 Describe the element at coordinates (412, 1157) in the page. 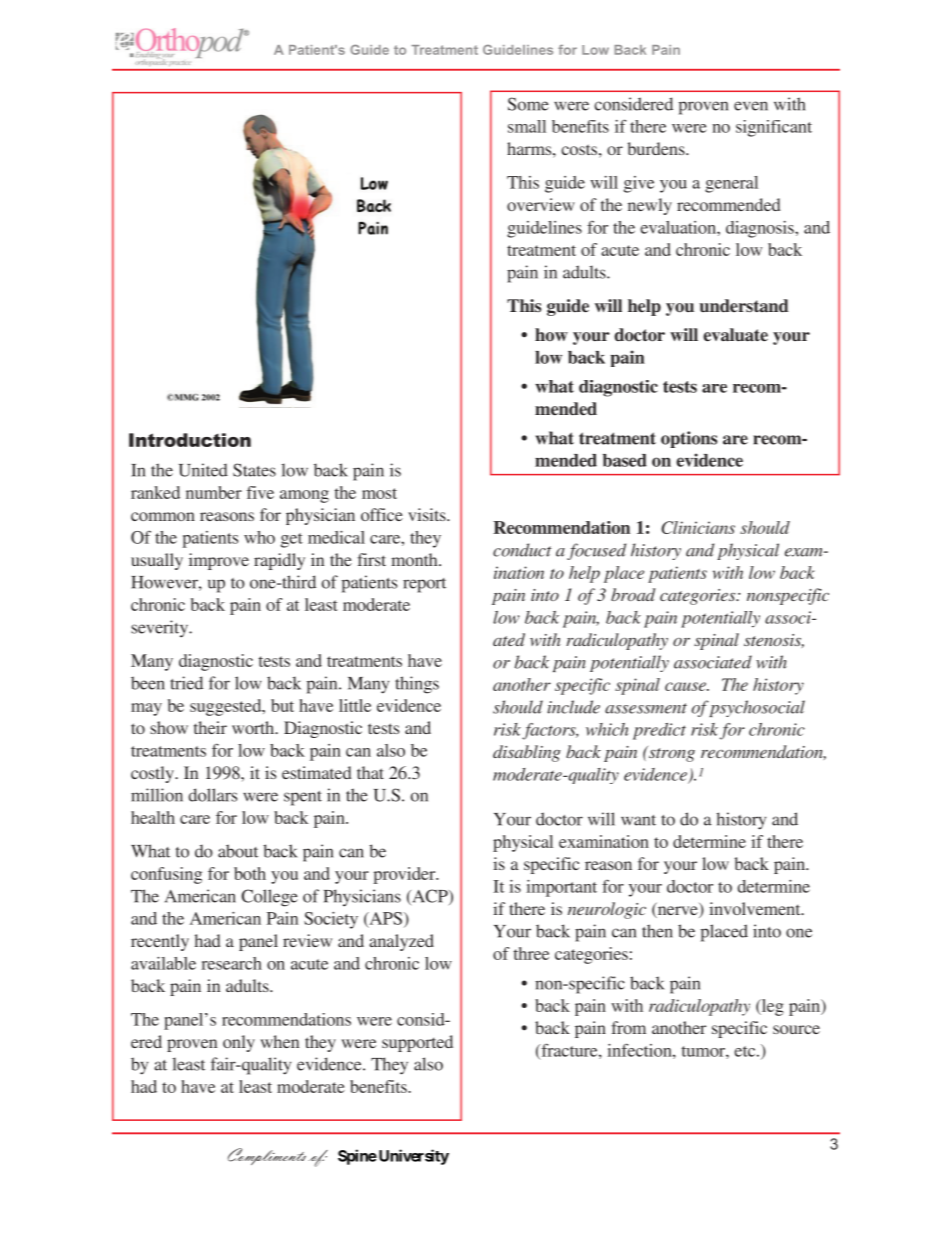

I see `University` at that location.
